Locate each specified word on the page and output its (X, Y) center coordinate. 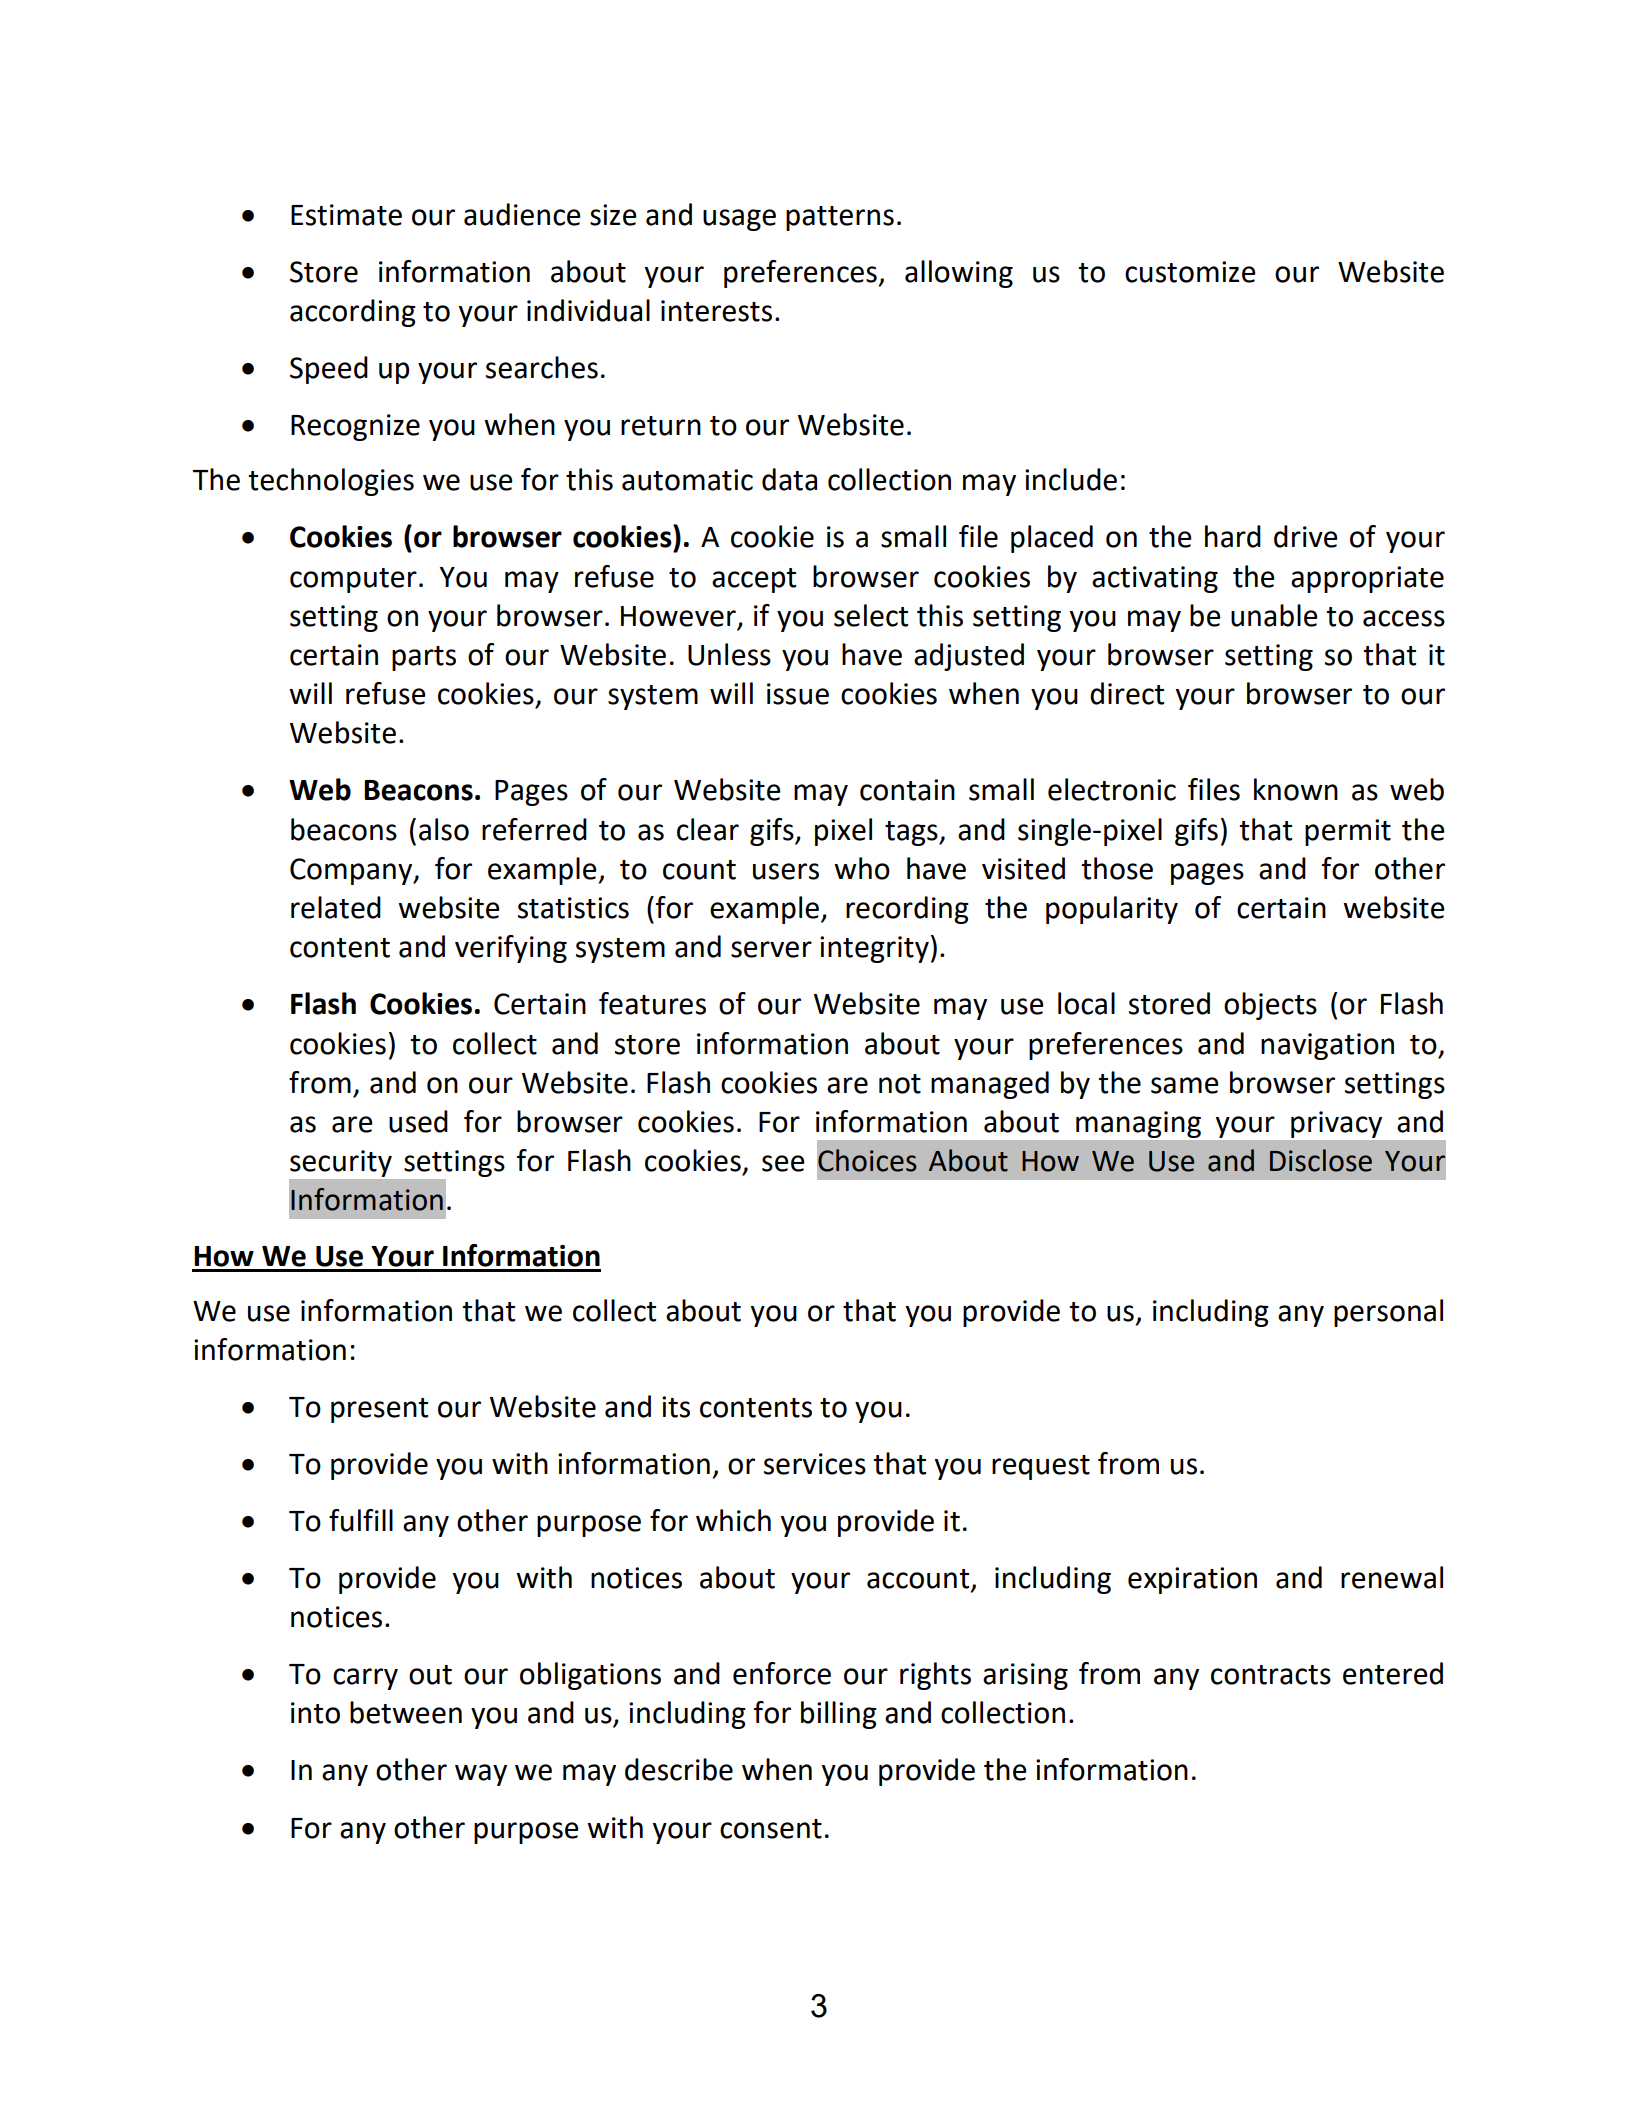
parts (424, 658)
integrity (874, 949)
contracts (1271, 1675)
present (379, 1410)
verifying (511, 949)
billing (839, 1715)
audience (522, 214)
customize (1190, 272)
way (481, 1775)
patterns (840, 218)
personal (1388, 1313)
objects (1270, 1006)
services (815, 1464)
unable (1274, 615)
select (871, 615)
